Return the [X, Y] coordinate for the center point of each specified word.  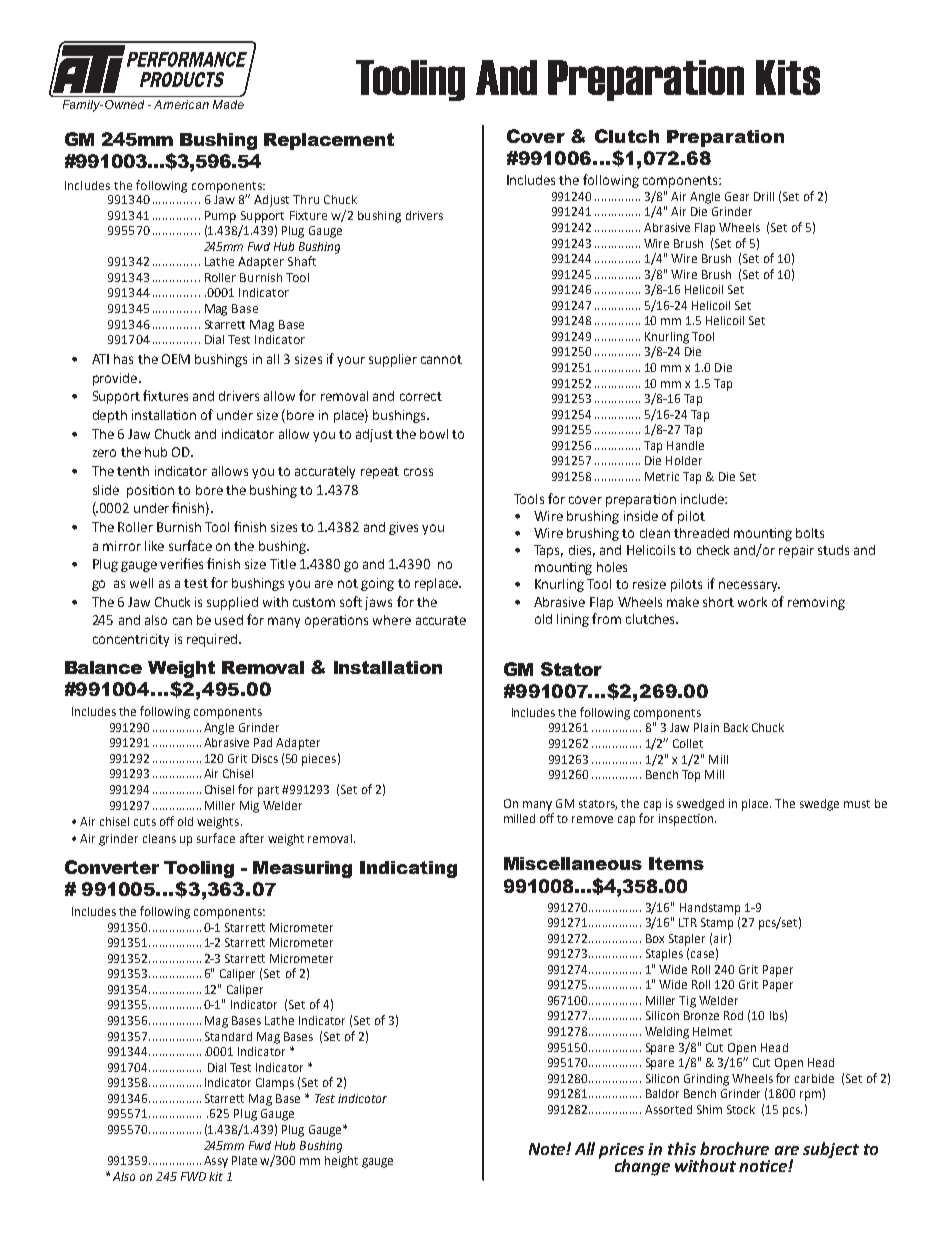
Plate [244, 1160]
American [181, 104]
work [752, 602]
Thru [306, 199]
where [392, 620]
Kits [788, 77]
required [212, 640]
